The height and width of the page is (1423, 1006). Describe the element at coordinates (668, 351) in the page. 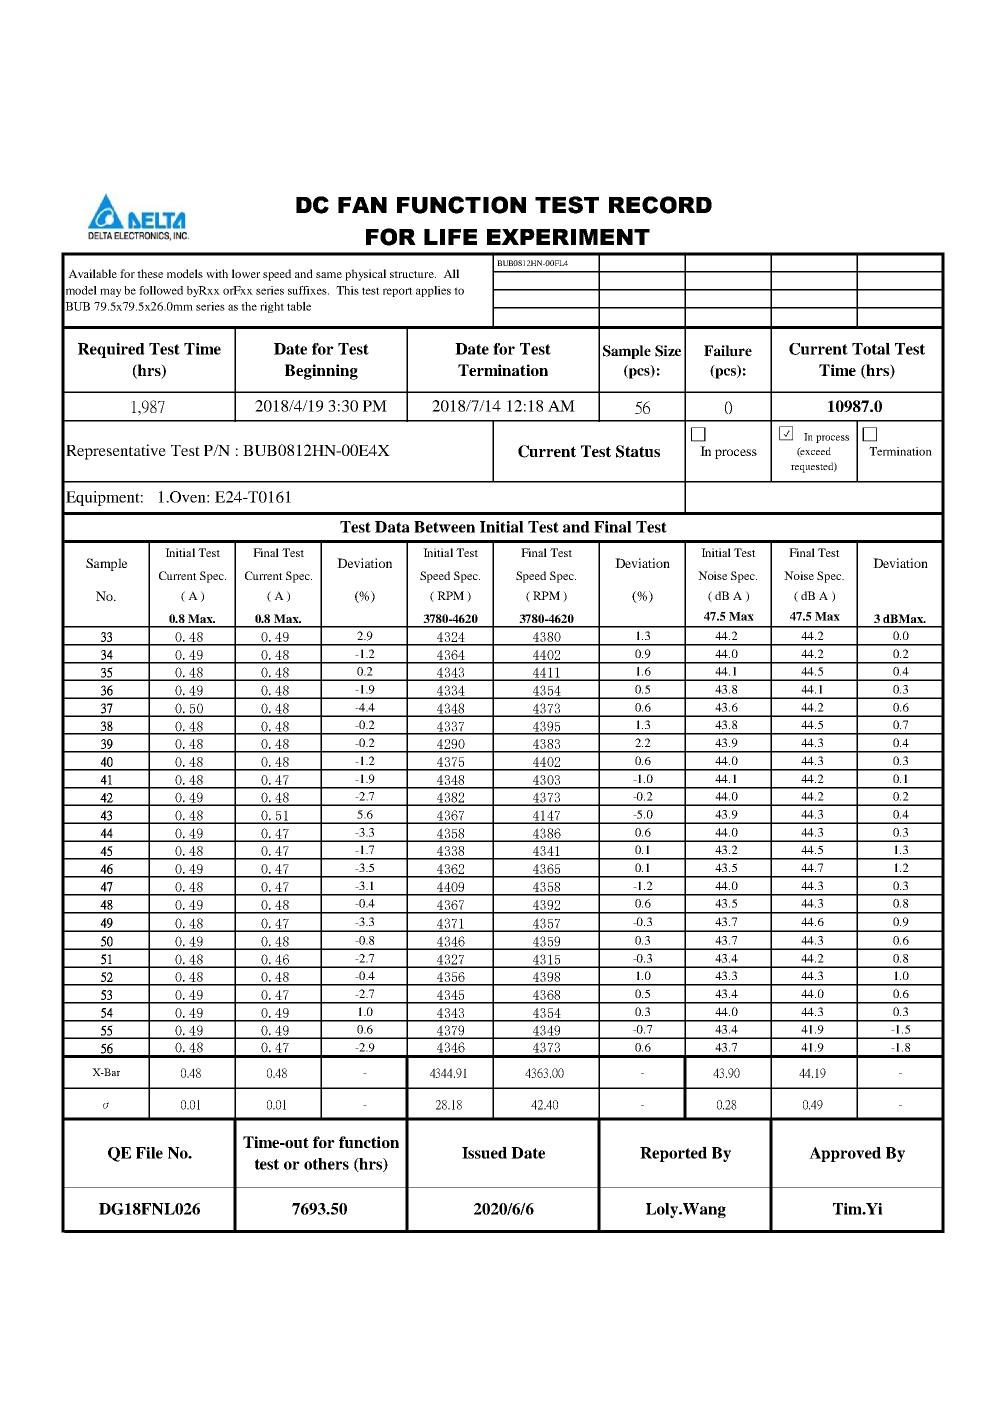

I see `Size` at that location.
